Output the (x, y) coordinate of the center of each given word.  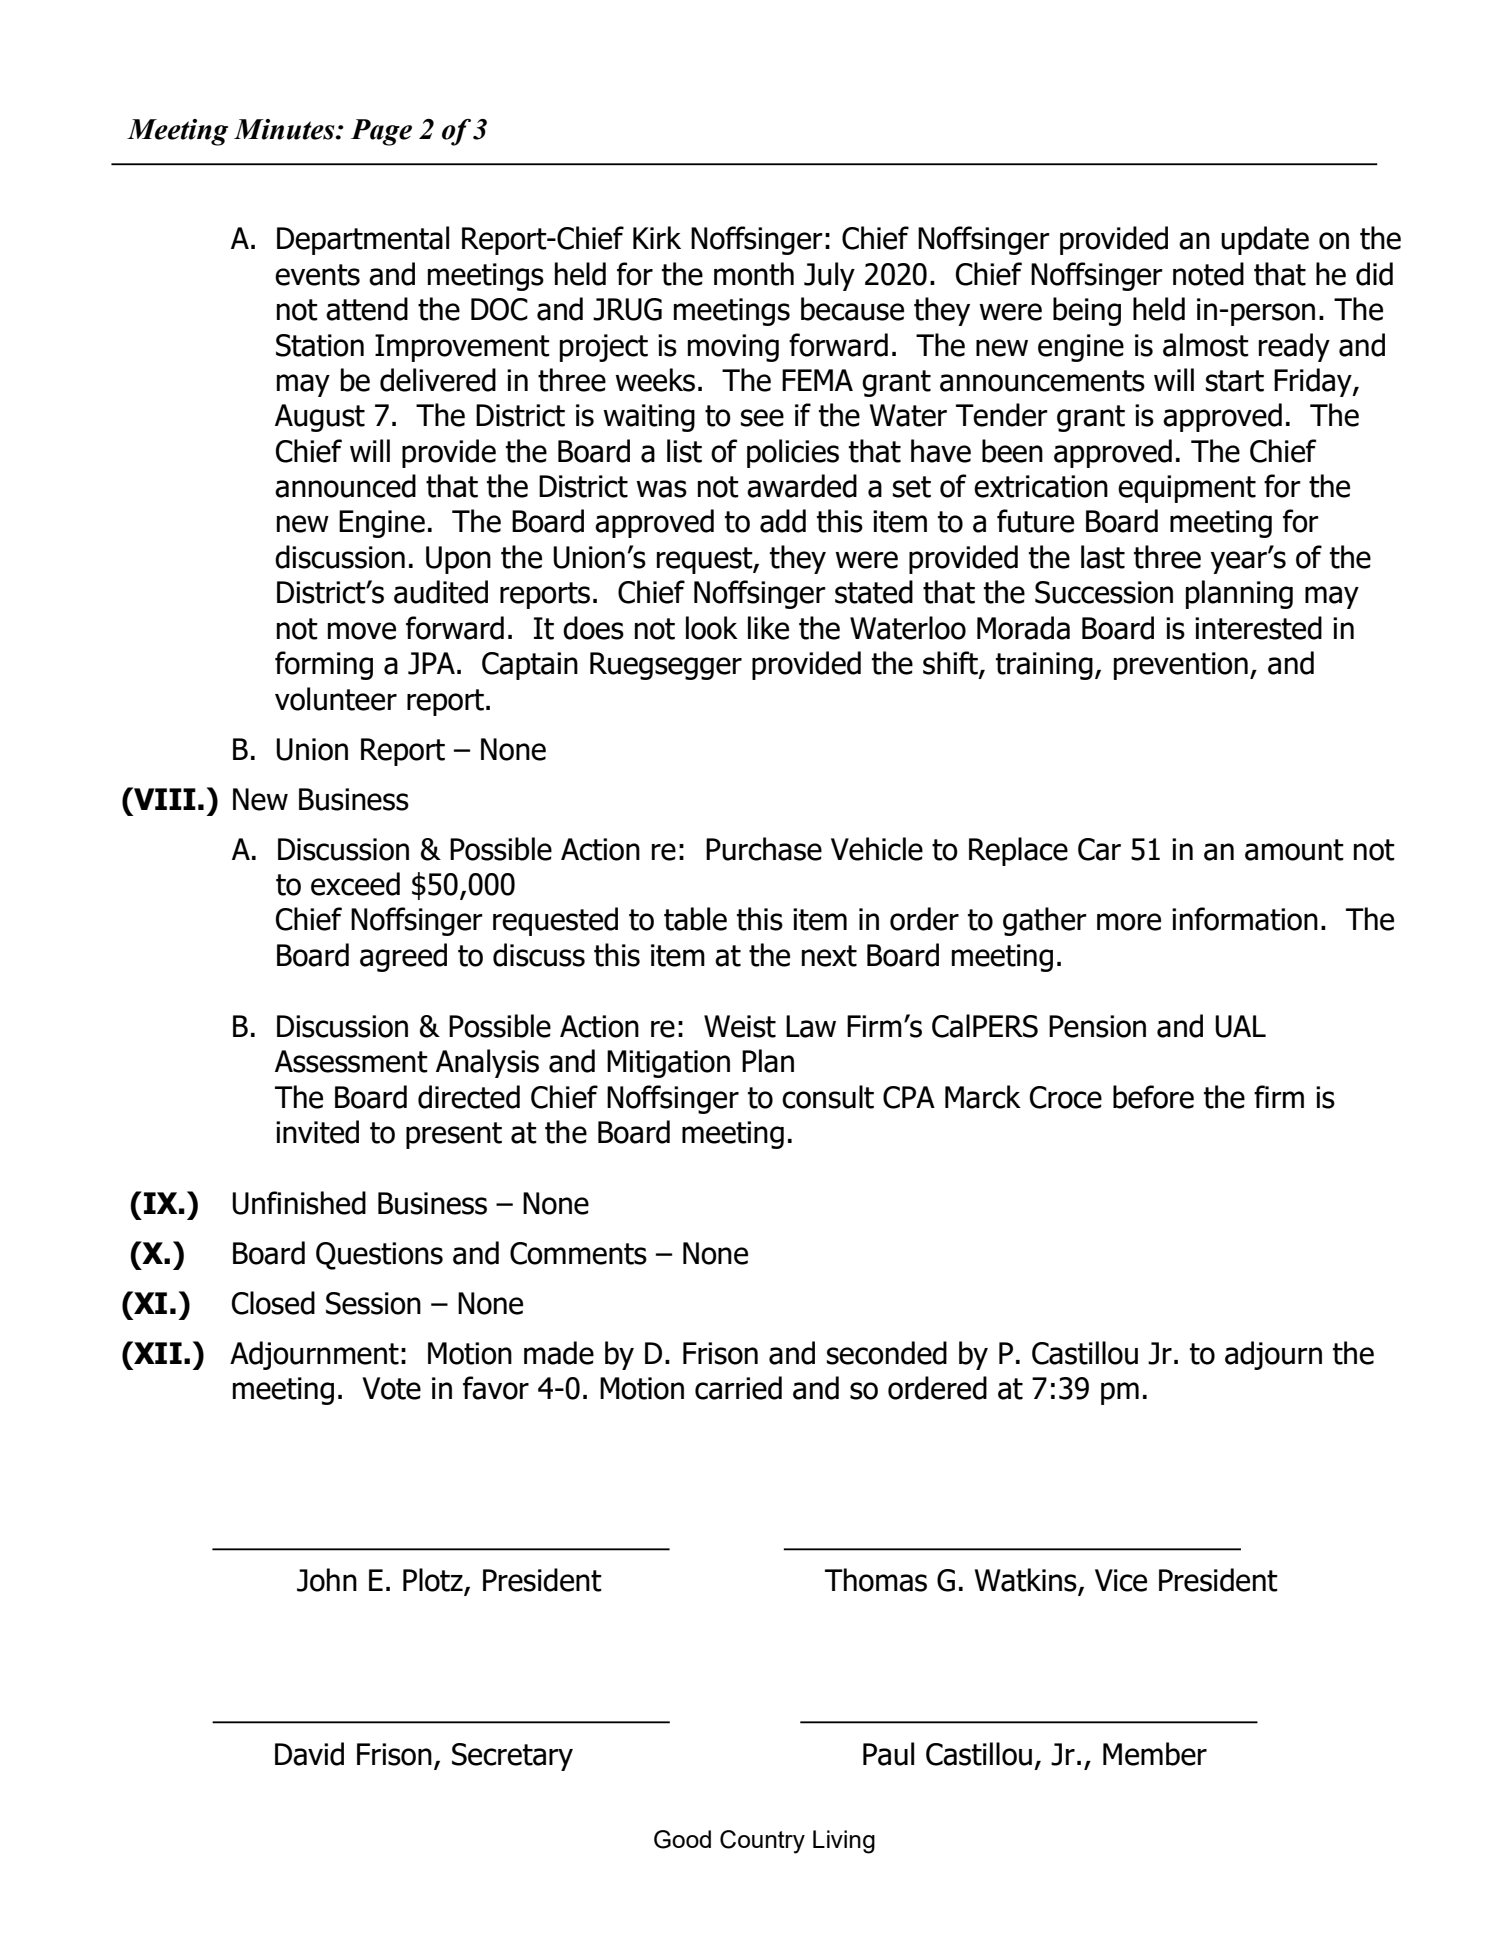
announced (345, 486)
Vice (1121, 1580)
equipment (1187, 489)
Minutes (285, 129)
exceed (355, 884)
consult (828, 1097)
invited (317, 1132)
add (783, 521)
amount (1294, 850)
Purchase (764, 849)
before (1153, 1097)
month (754, 274)
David (309, 1754)
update (1265, 240)
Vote (391, 1388)
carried (738, 1388)
